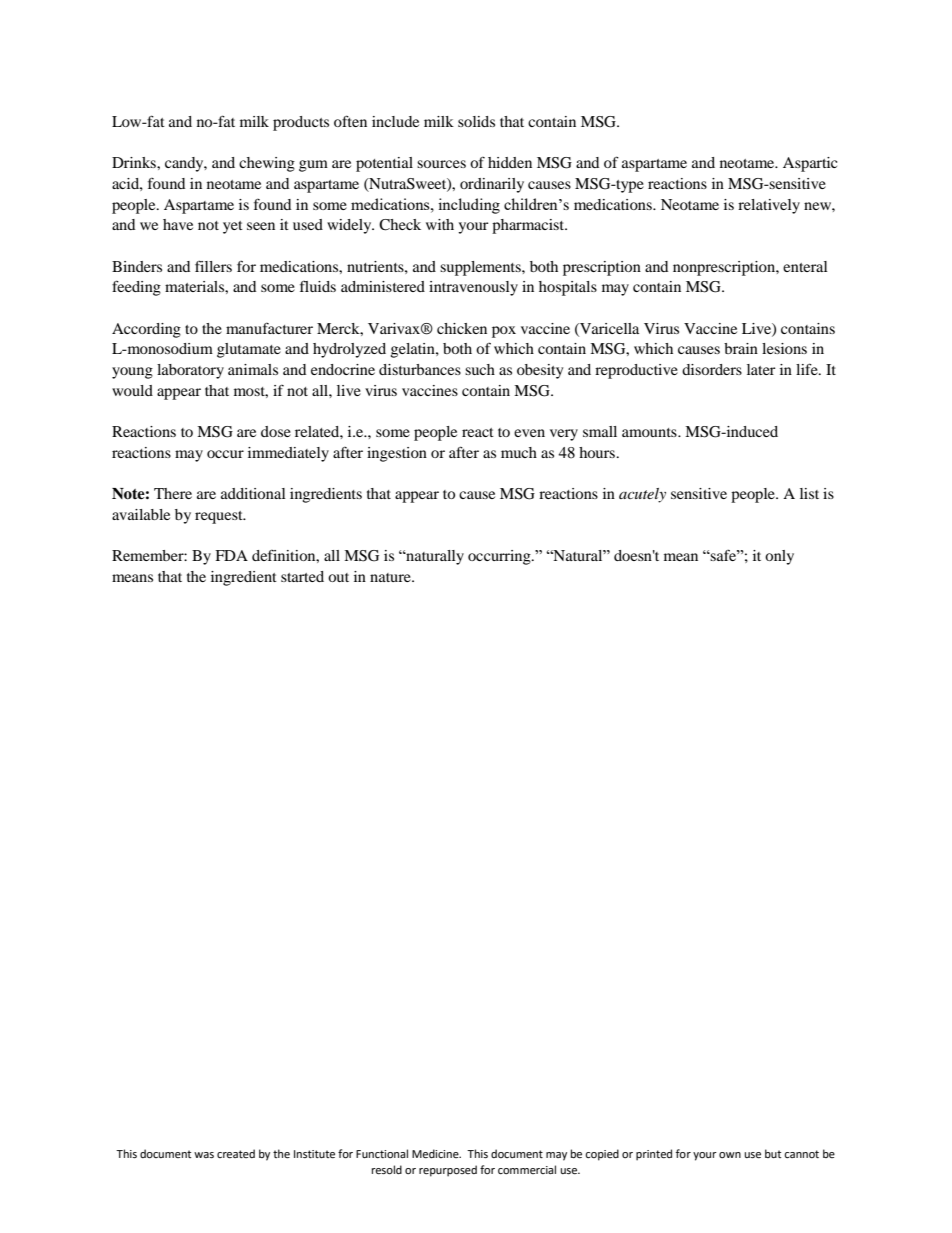 Image resolution: width=952 pixels, height=1233 pixels. Describe the element at coordinates (436, 1154) in the image. I see `Medicine` at that location.
